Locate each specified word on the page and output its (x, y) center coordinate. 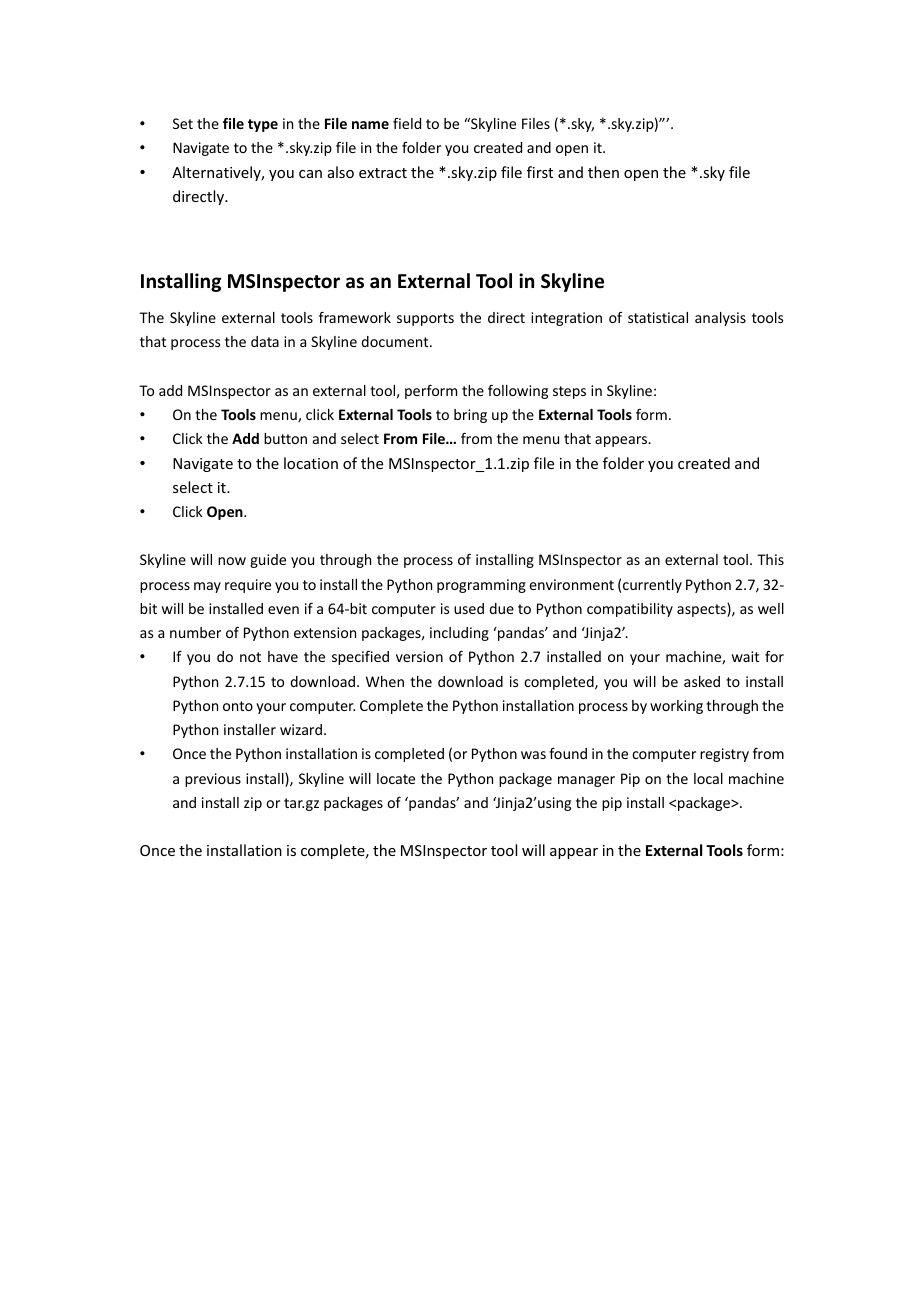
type (263, 125)
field (407, 123)
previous (213, 780)
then (603, 172)
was (533, 755)
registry (724, 755)
